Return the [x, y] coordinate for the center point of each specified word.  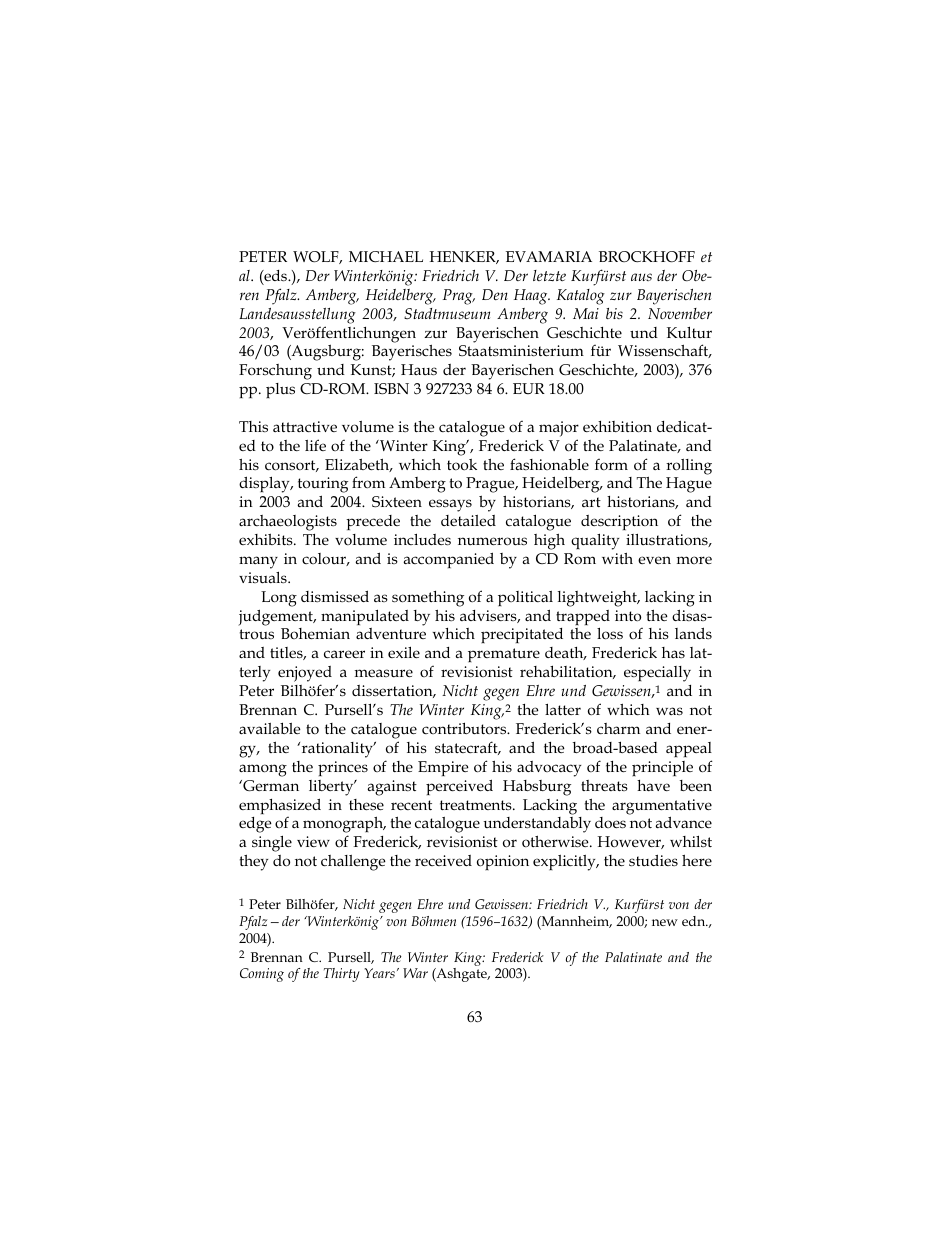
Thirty [342, 975]
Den [495, 294]
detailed [468, 520]
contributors [465, 728]
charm [618, 728]
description [619, 522]
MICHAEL [386, 256]
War [415, 973]
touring [323, 486]
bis [614, 313]
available [270, 728]
